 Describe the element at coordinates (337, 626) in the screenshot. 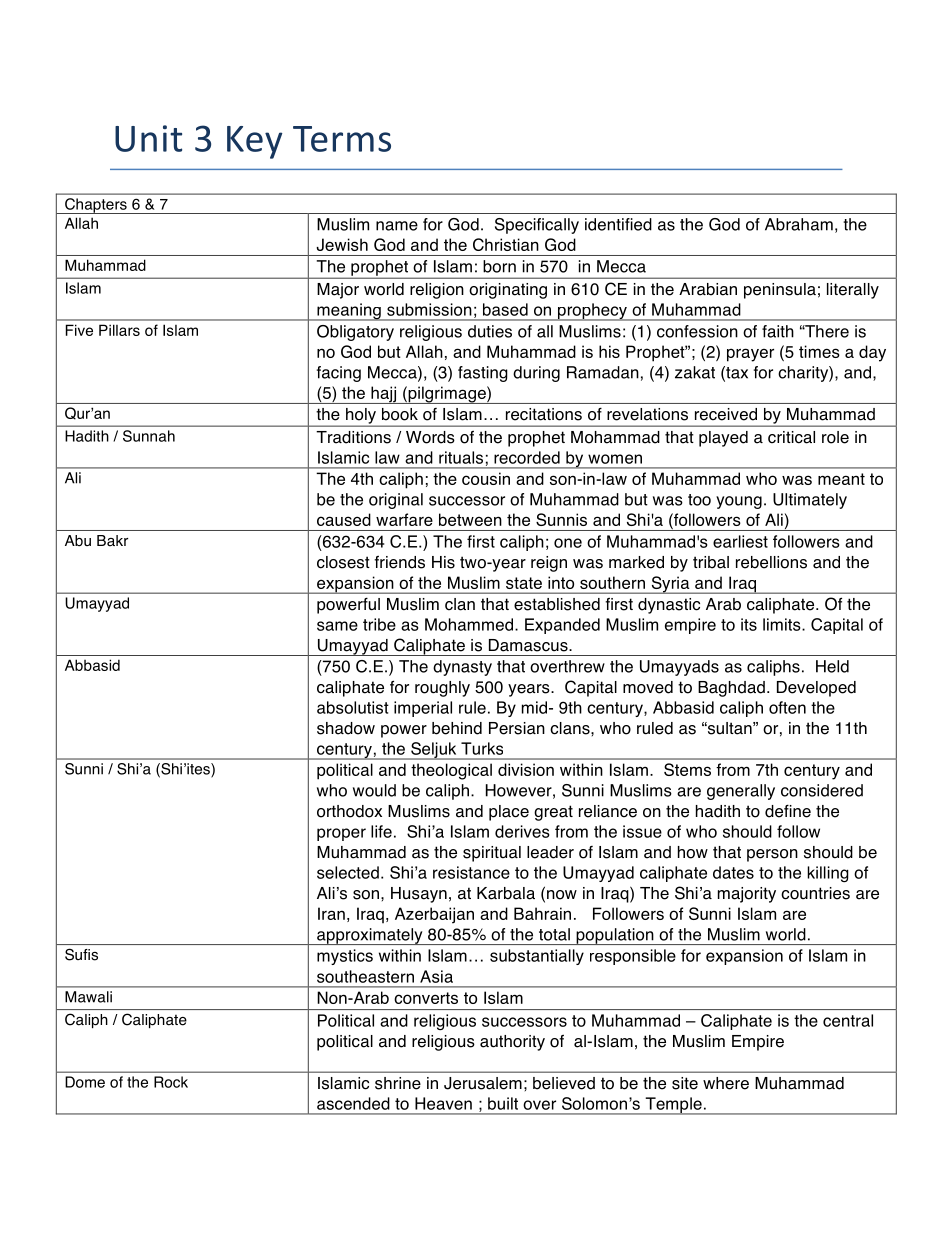

I see `same` at that location.
